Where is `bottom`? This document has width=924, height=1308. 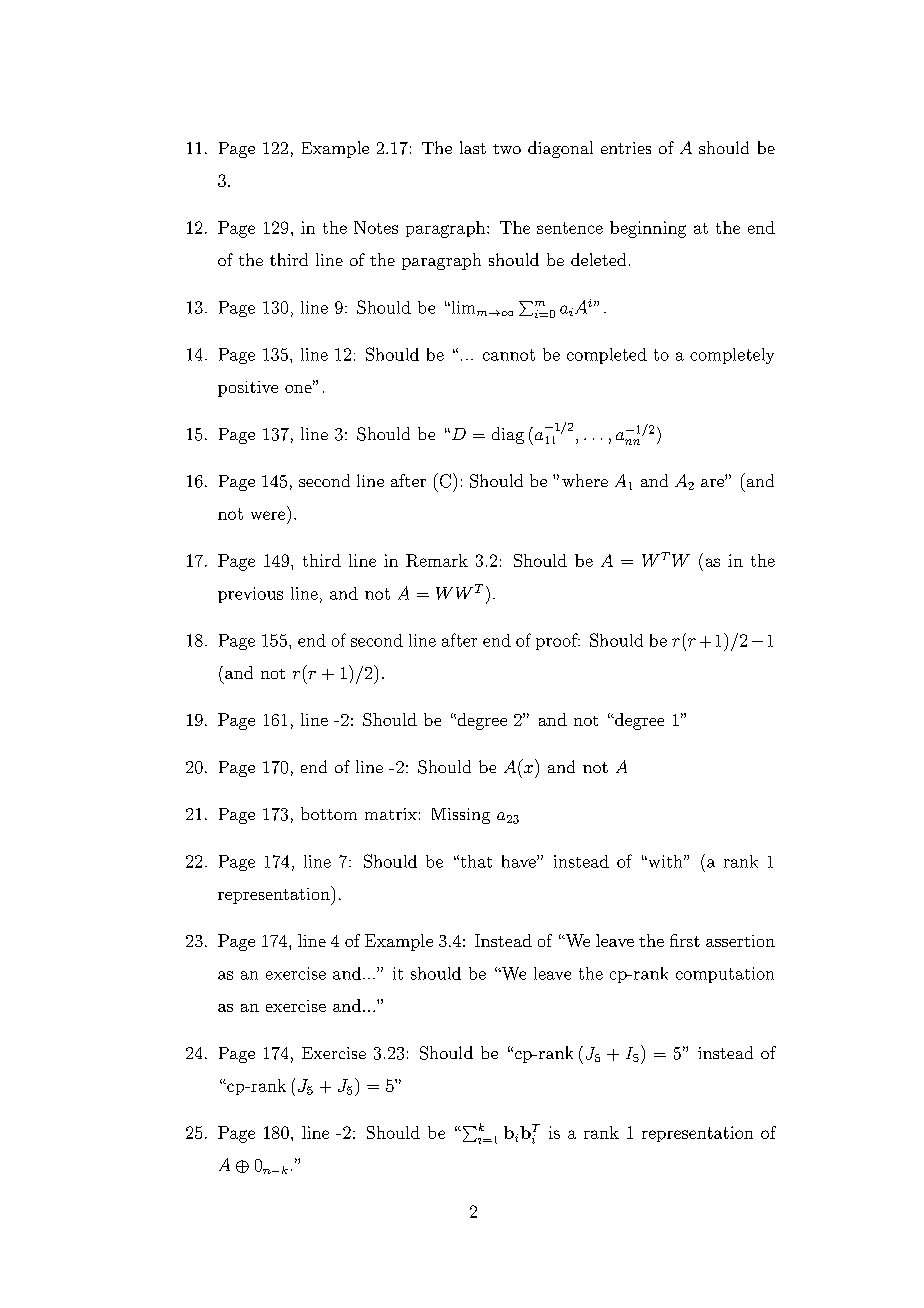
bottom is located at coordinates (329, 813).
